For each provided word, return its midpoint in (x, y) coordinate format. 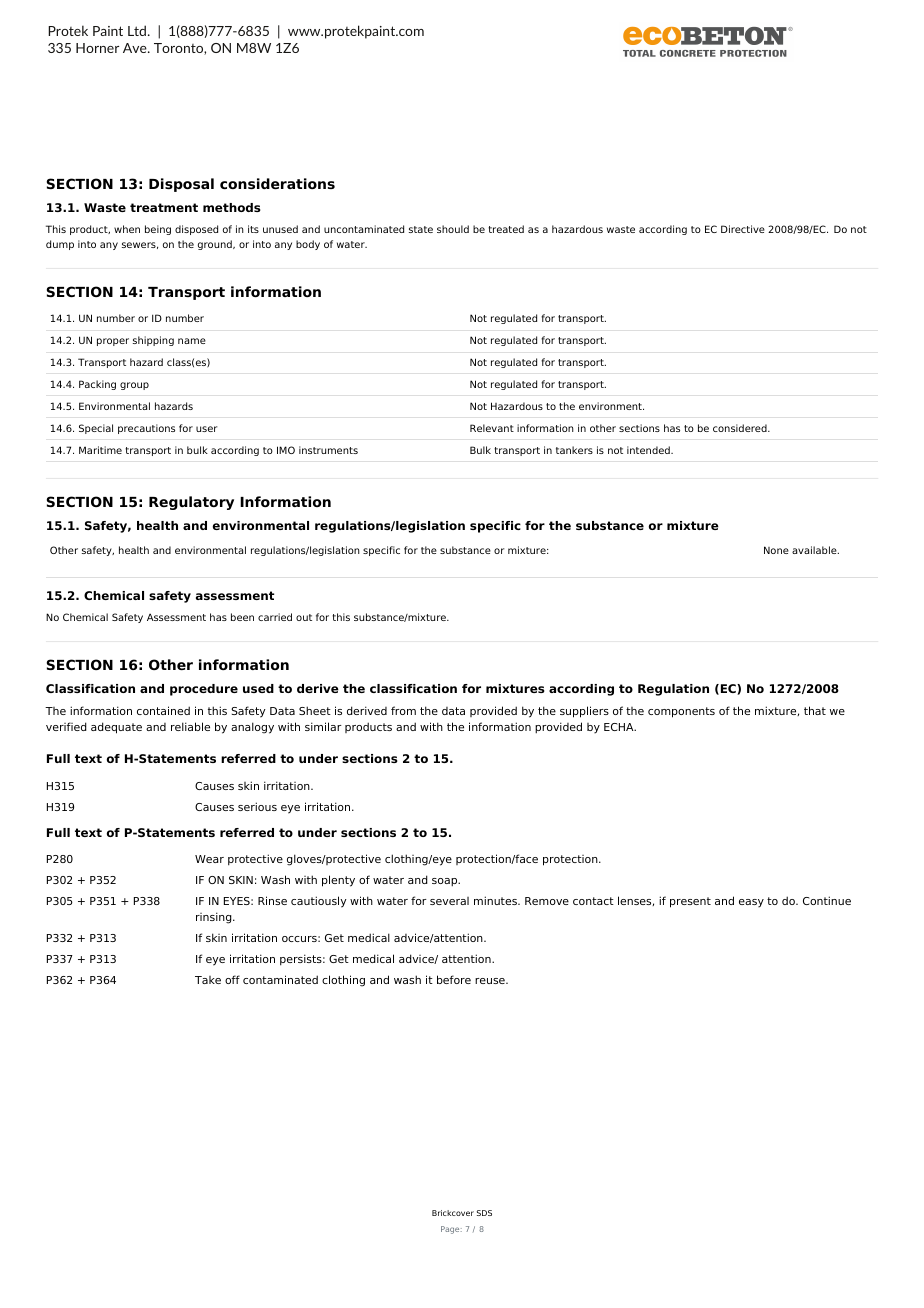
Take (208, 980)
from (403, 710)
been (242, 617)
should (453, 229)
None (776, 550)
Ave (136, 48)
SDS (484, 1213)
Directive (743, 229)
